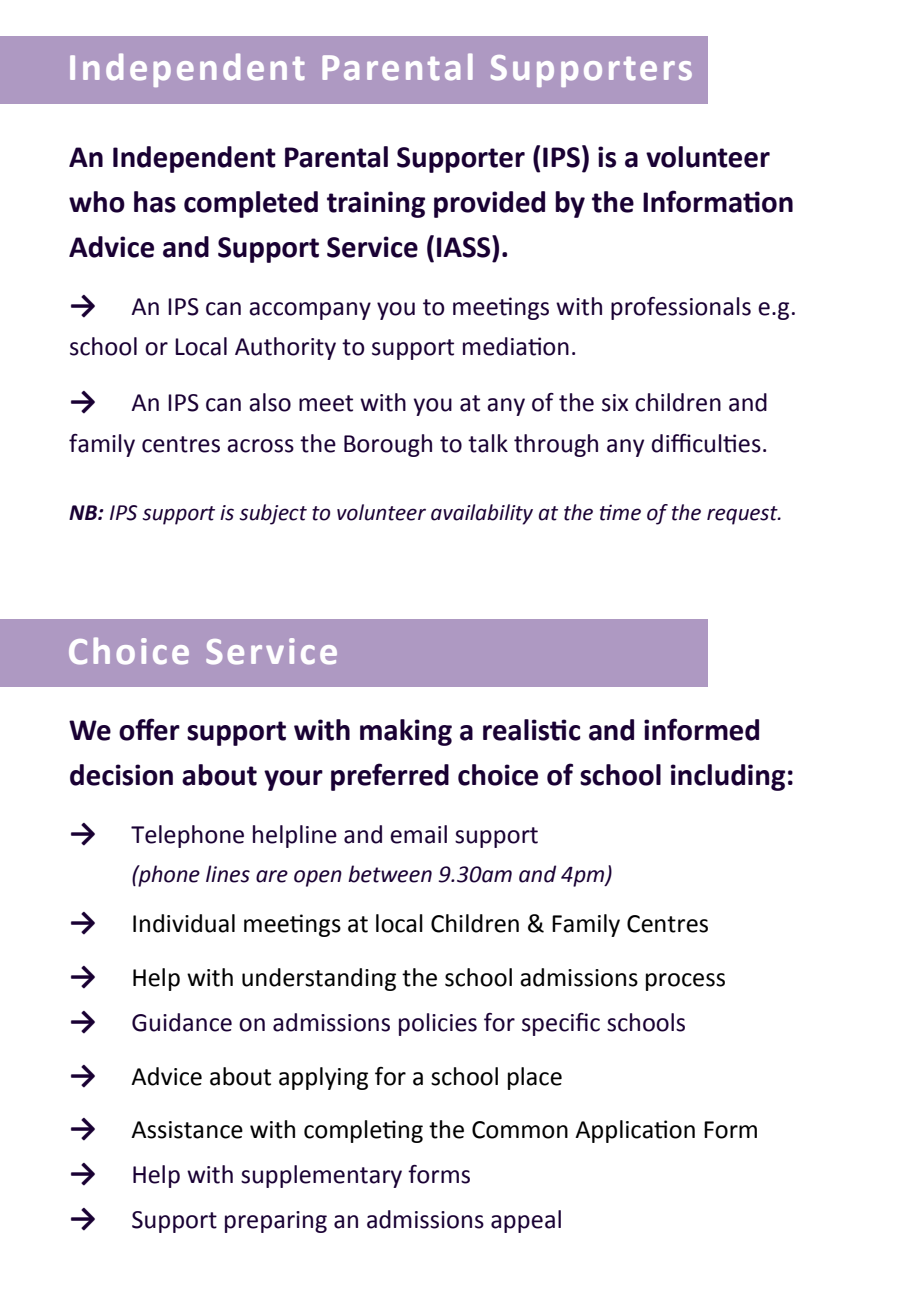 This screenshot has width=924, height=1313. What do you see at coordinates (363, 1131) in the screenshot?
I see `completing` at bounding box center [363, 1131].
